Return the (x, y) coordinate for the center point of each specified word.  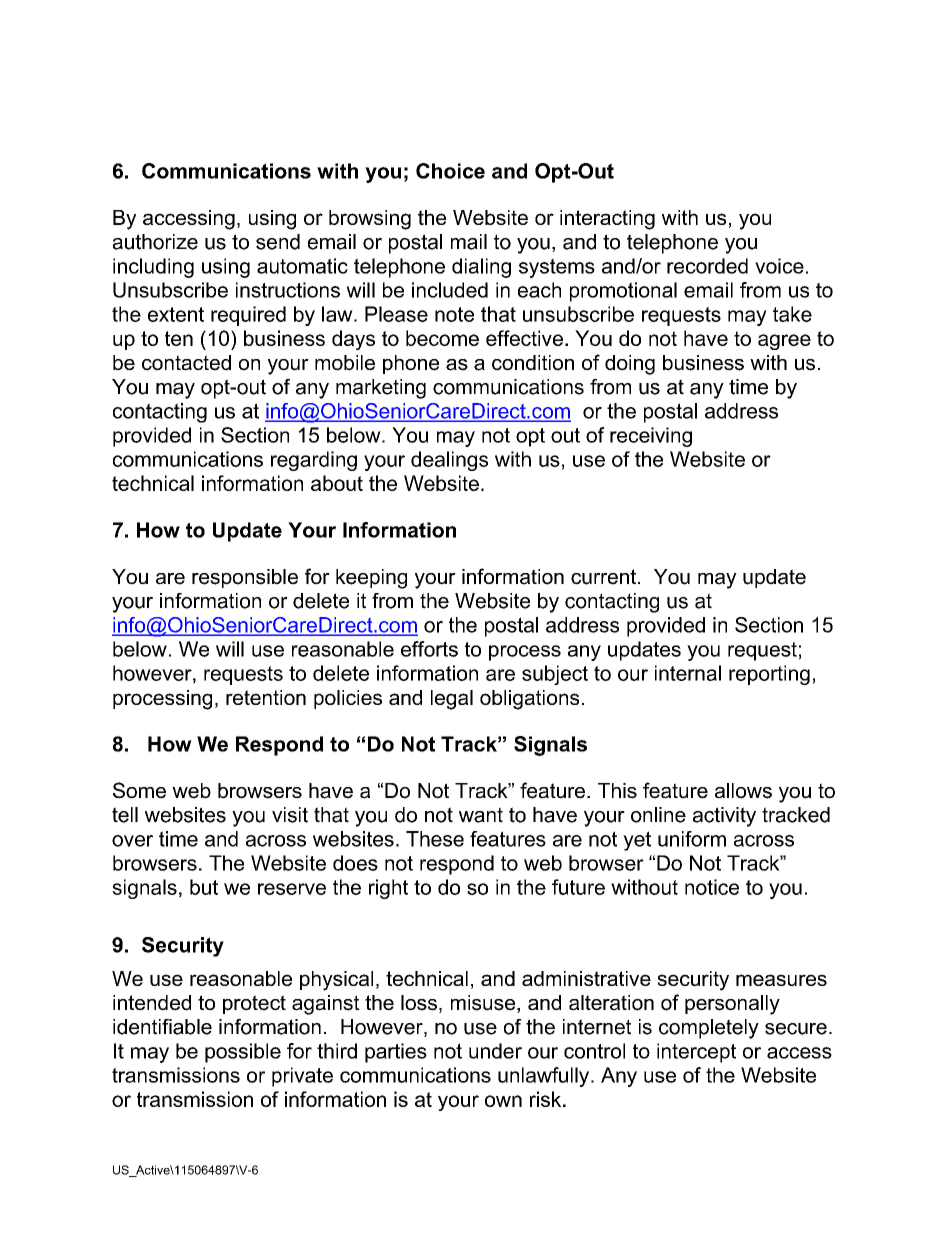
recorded (707, 266)
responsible (245, 578)
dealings (449, 461)
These (435, 839)
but (204, 887)
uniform (692, 839)
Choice (450, 171)
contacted (186, 363)
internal (688, 673)
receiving (651, 437)
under (495, 1051)
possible (243, 1053)
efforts (429, 649)
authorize (155, 242)
